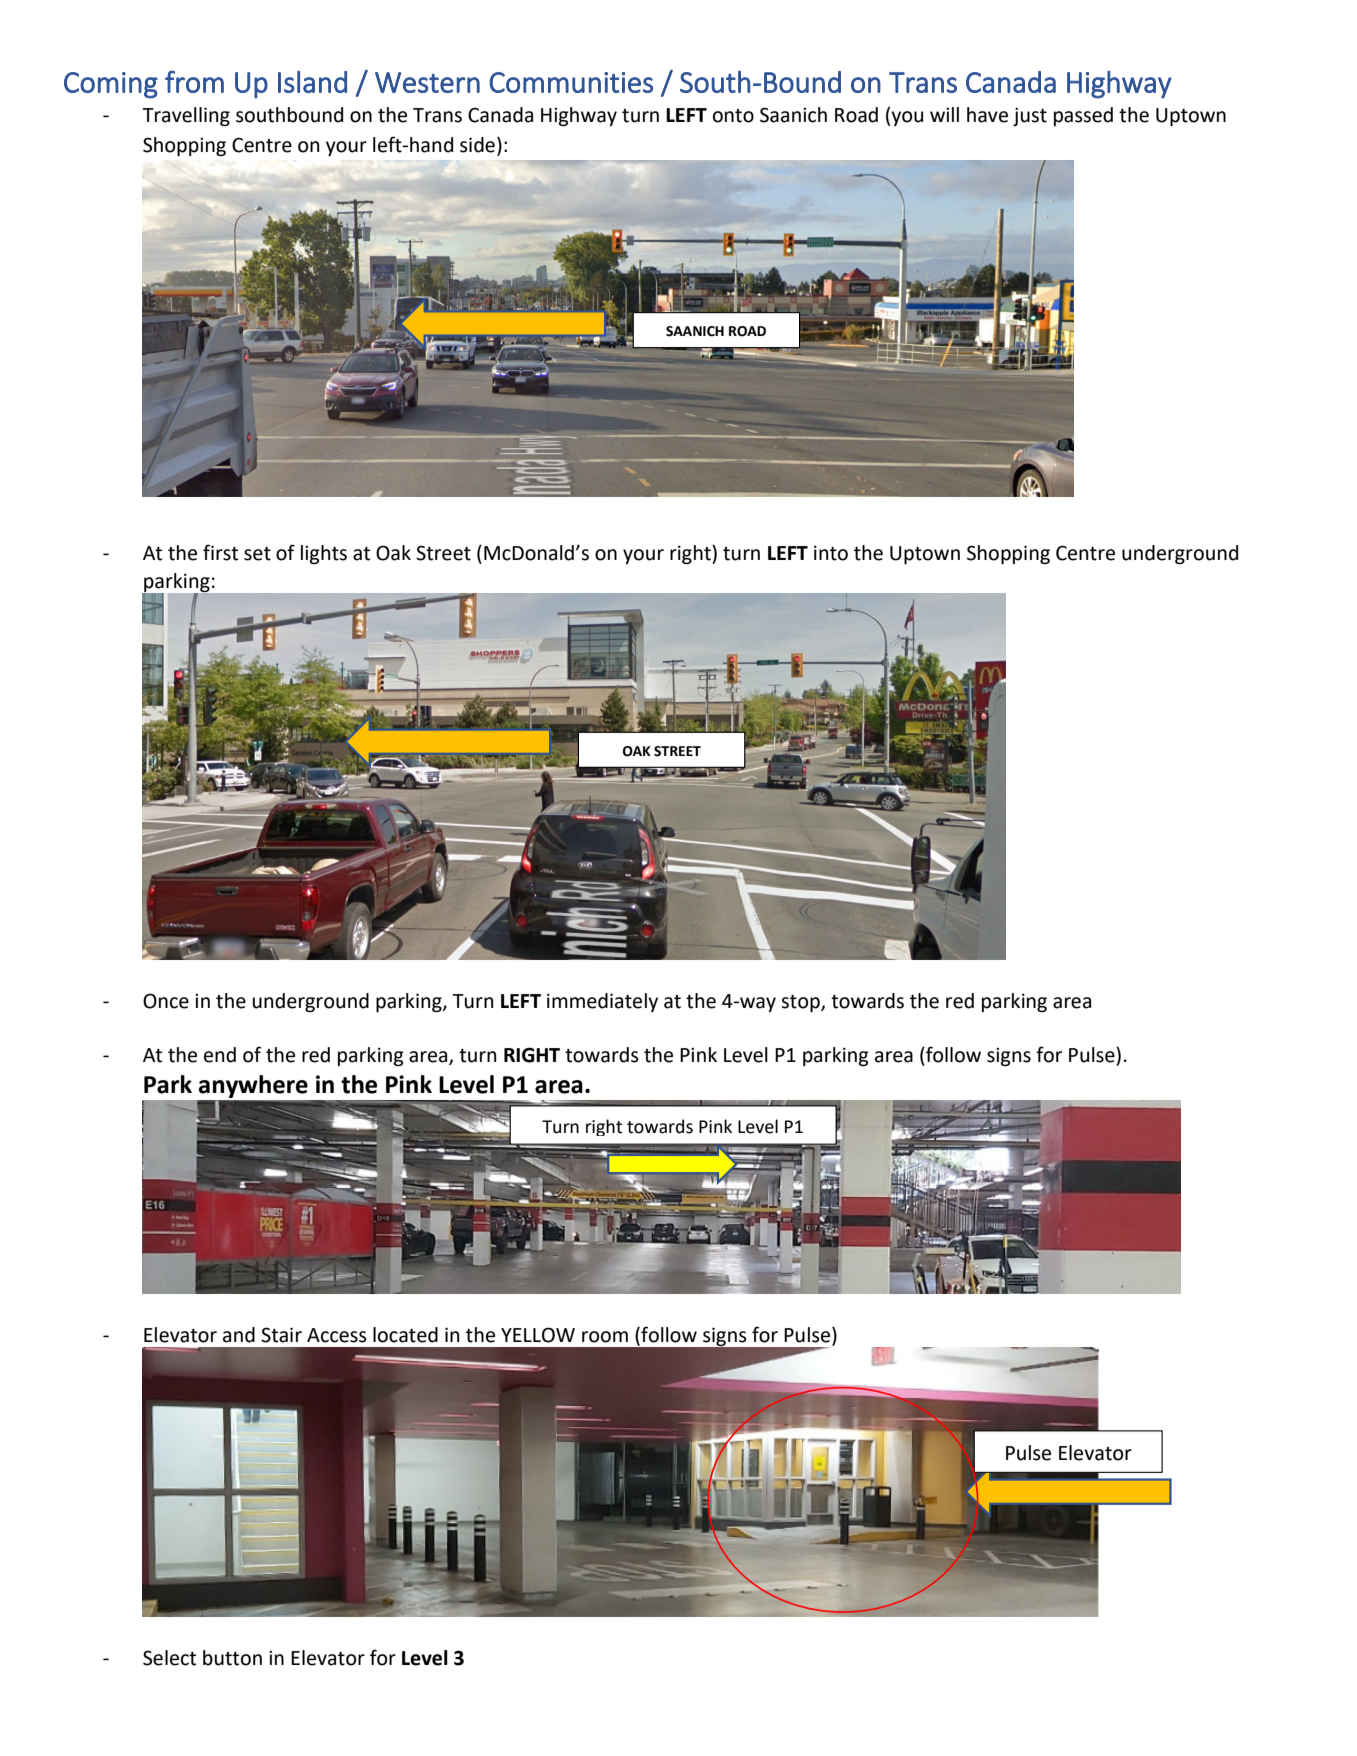  Describe the element at coordinates (169, 1658) in the page. I see `Select` at that location.
